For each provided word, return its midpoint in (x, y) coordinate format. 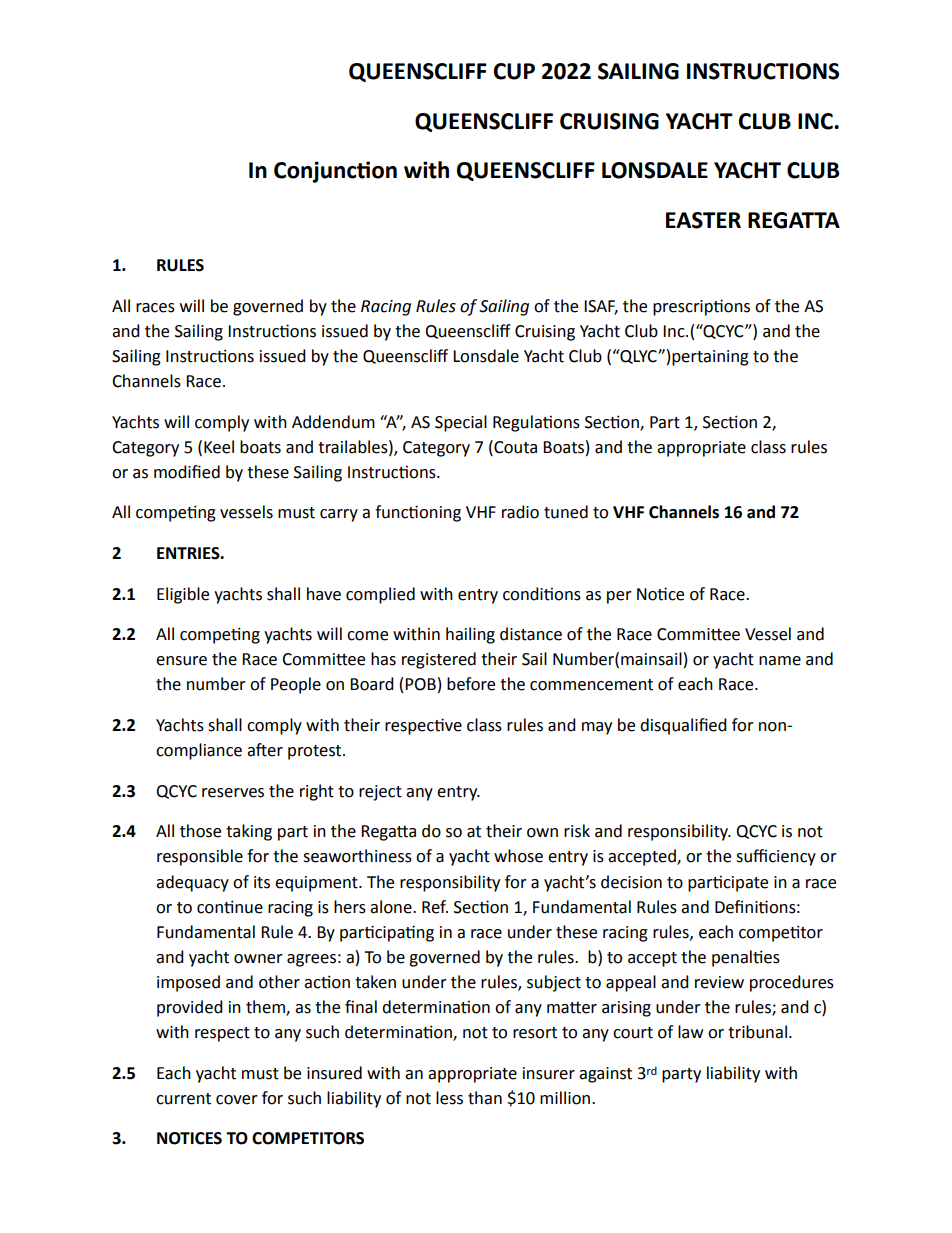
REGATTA (794, 220)
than (485, 1098)
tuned (566, 512)
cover (237, 1100)
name (780, 661)
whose (518, 856)
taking (249, 832)
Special (461, 423)
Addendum (333, 422)
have (324, 594)
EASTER (703, 220)
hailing (470, 635)
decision (631, 882)
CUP (514, 71)
